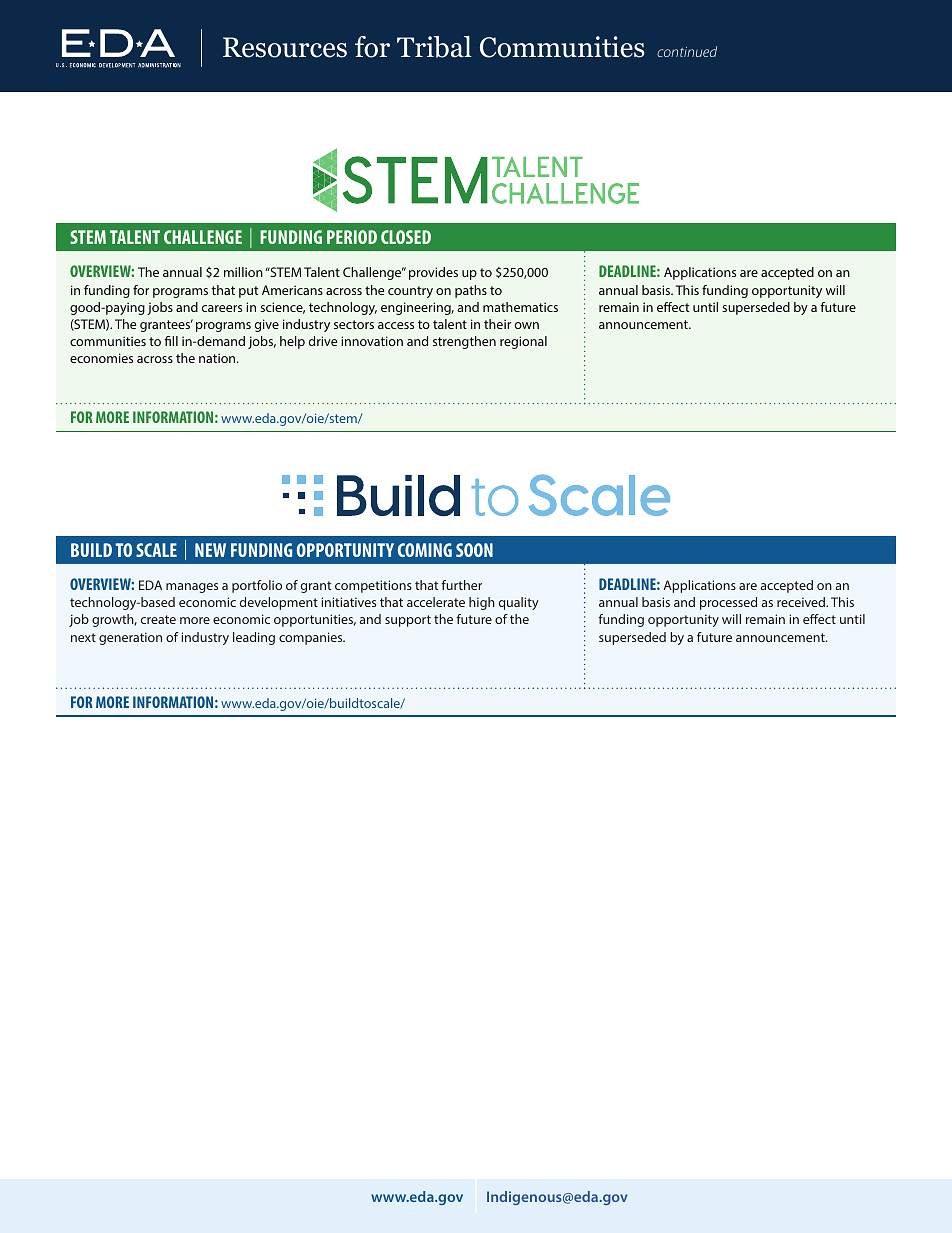  I want to click on Resources, so click(285, 47).
